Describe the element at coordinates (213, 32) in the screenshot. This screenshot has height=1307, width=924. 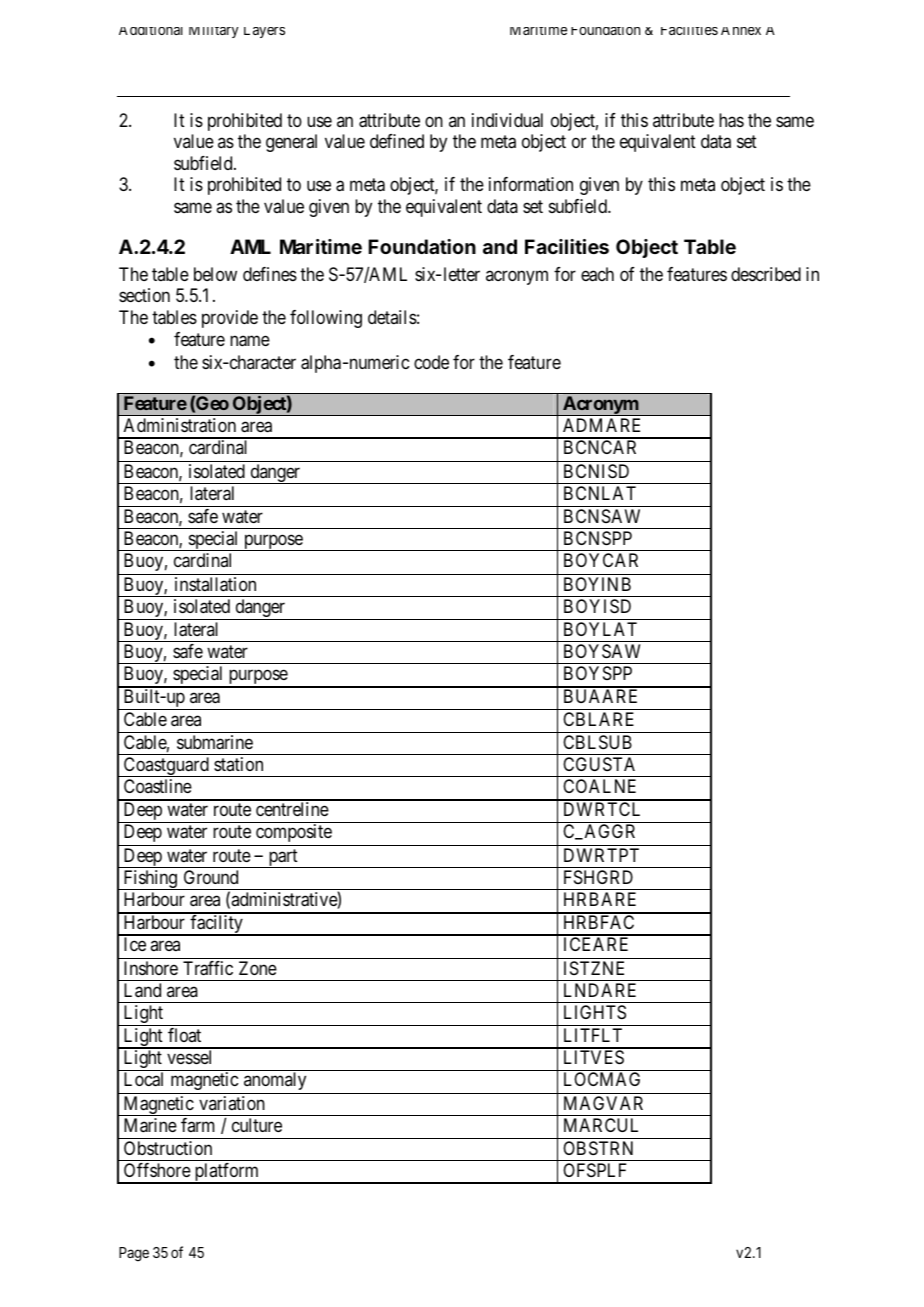
I see `Military` at that location.
